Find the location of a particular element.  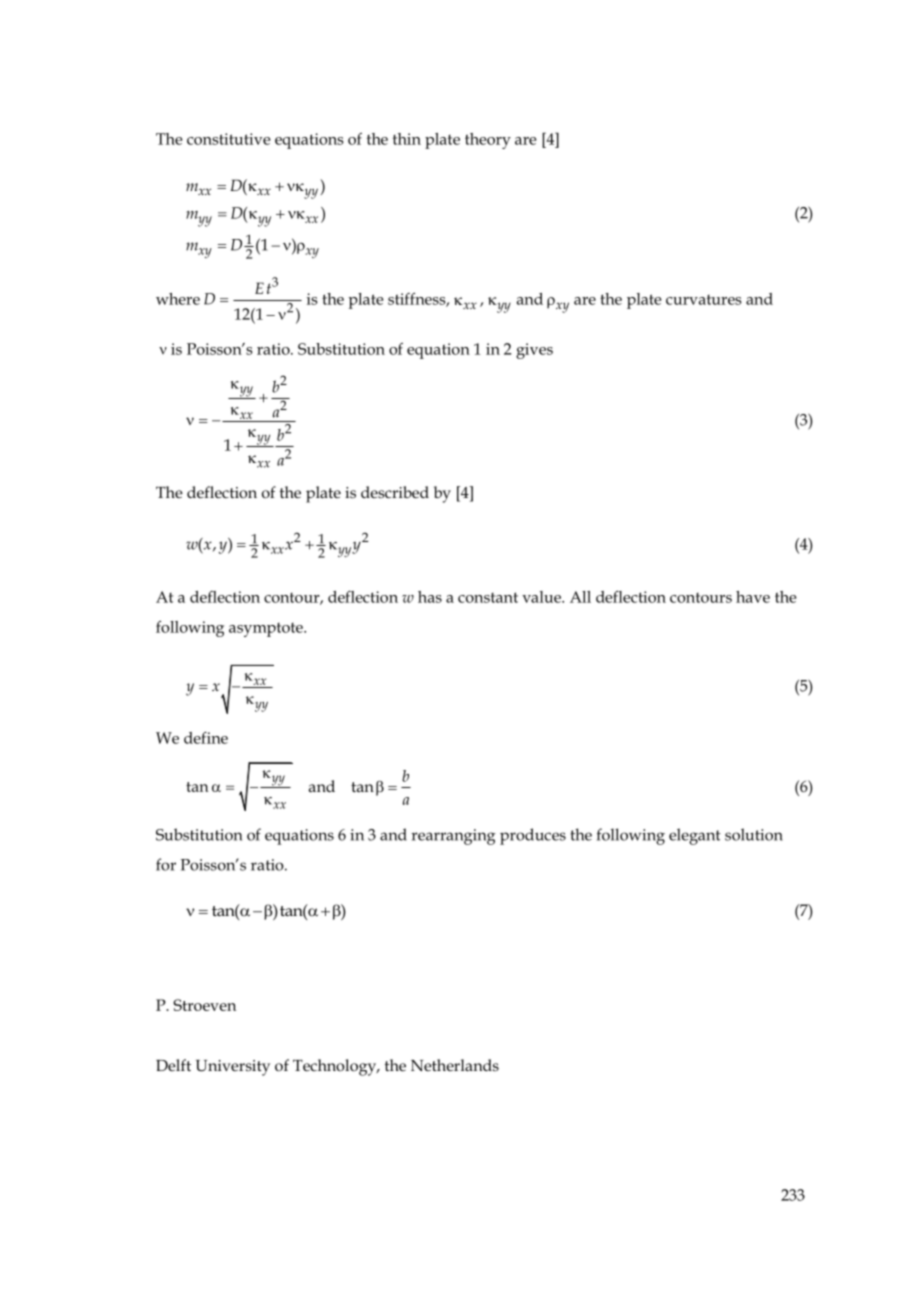

for is located at coordinates (166, 864).
